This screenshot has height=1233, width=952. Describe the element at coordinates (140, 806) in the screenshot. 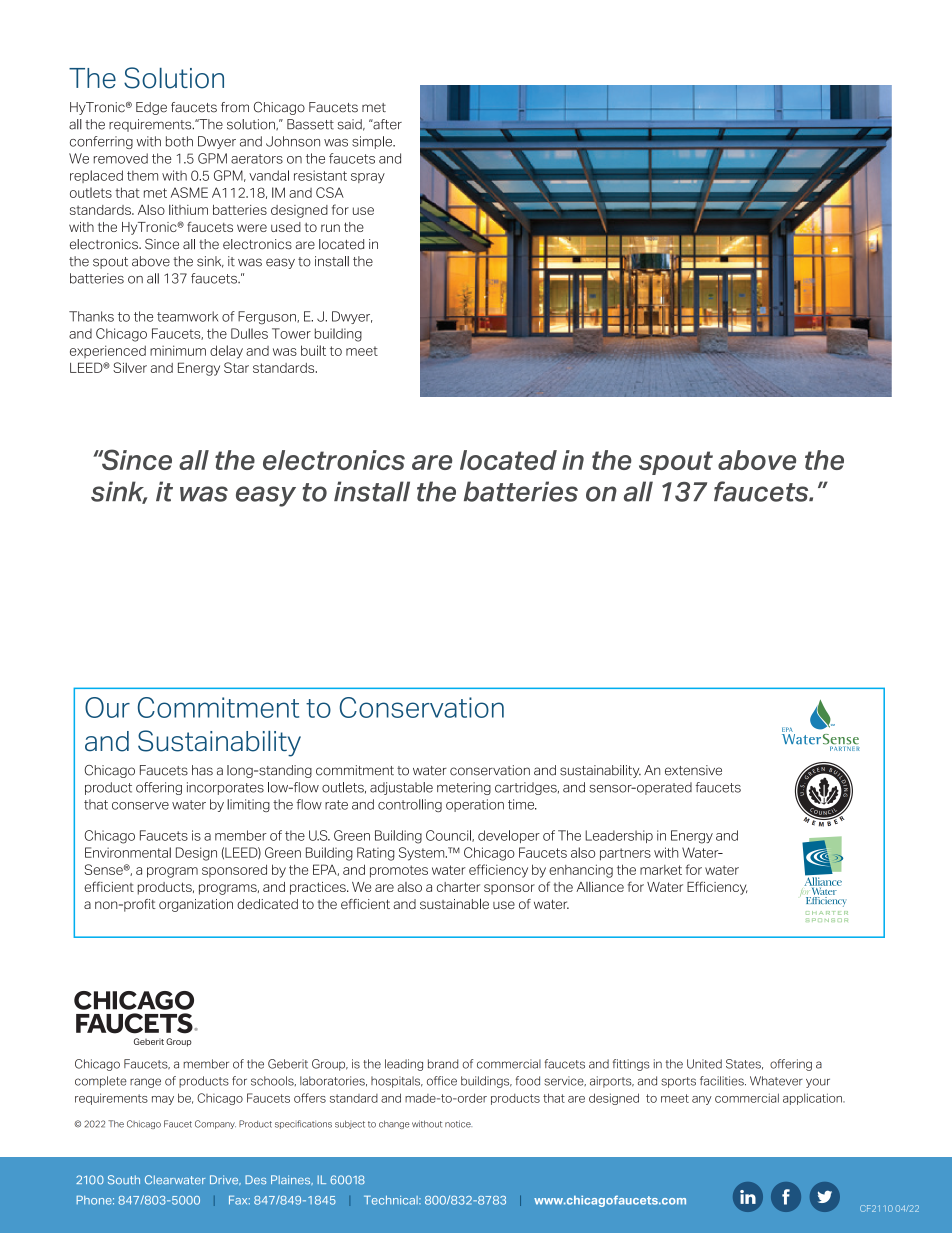

I see `conserve` at that location.
